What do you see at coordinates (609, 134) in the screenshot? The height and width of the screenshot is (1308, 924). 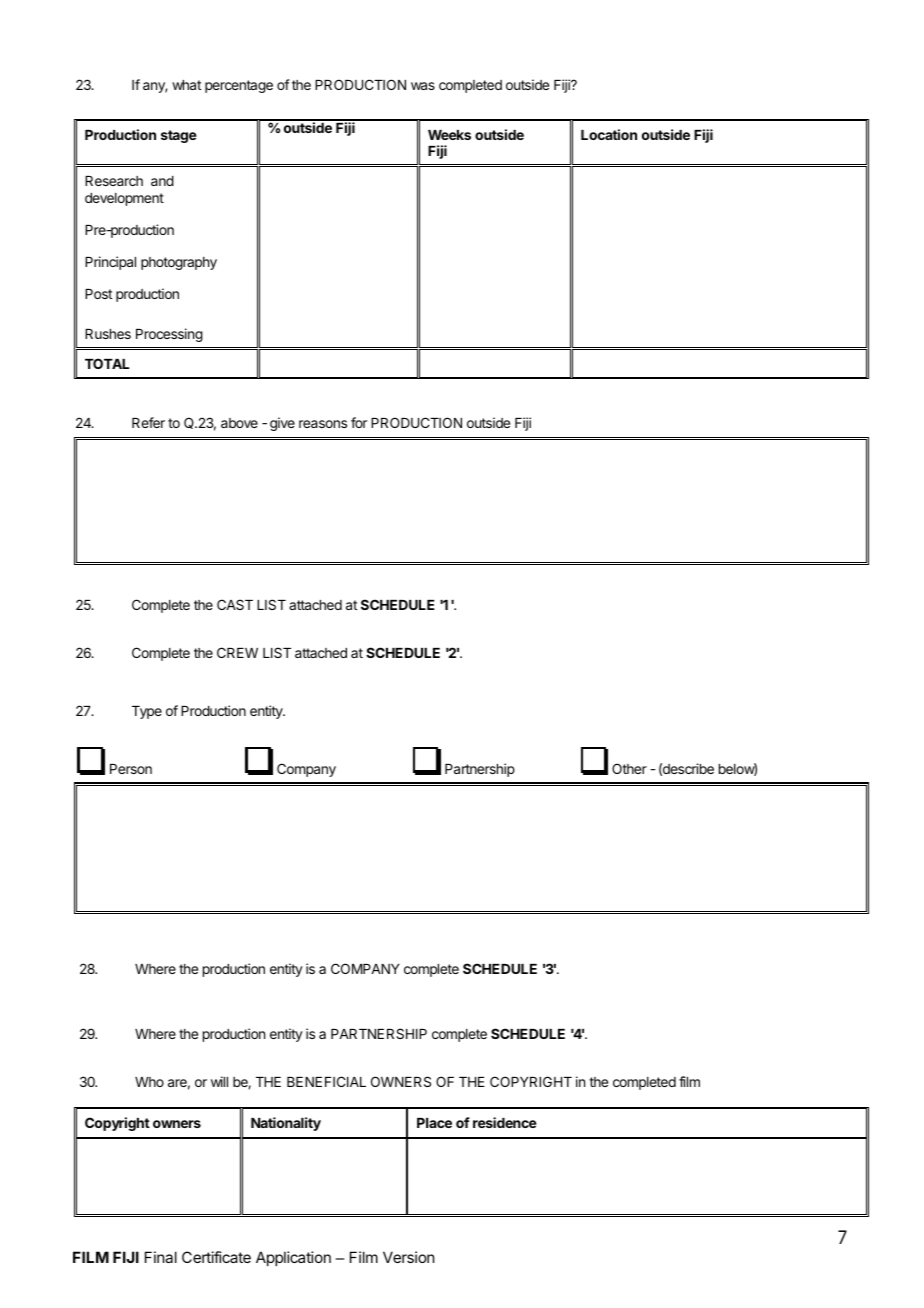 I see `Location` at bounding box center [609, 134].
